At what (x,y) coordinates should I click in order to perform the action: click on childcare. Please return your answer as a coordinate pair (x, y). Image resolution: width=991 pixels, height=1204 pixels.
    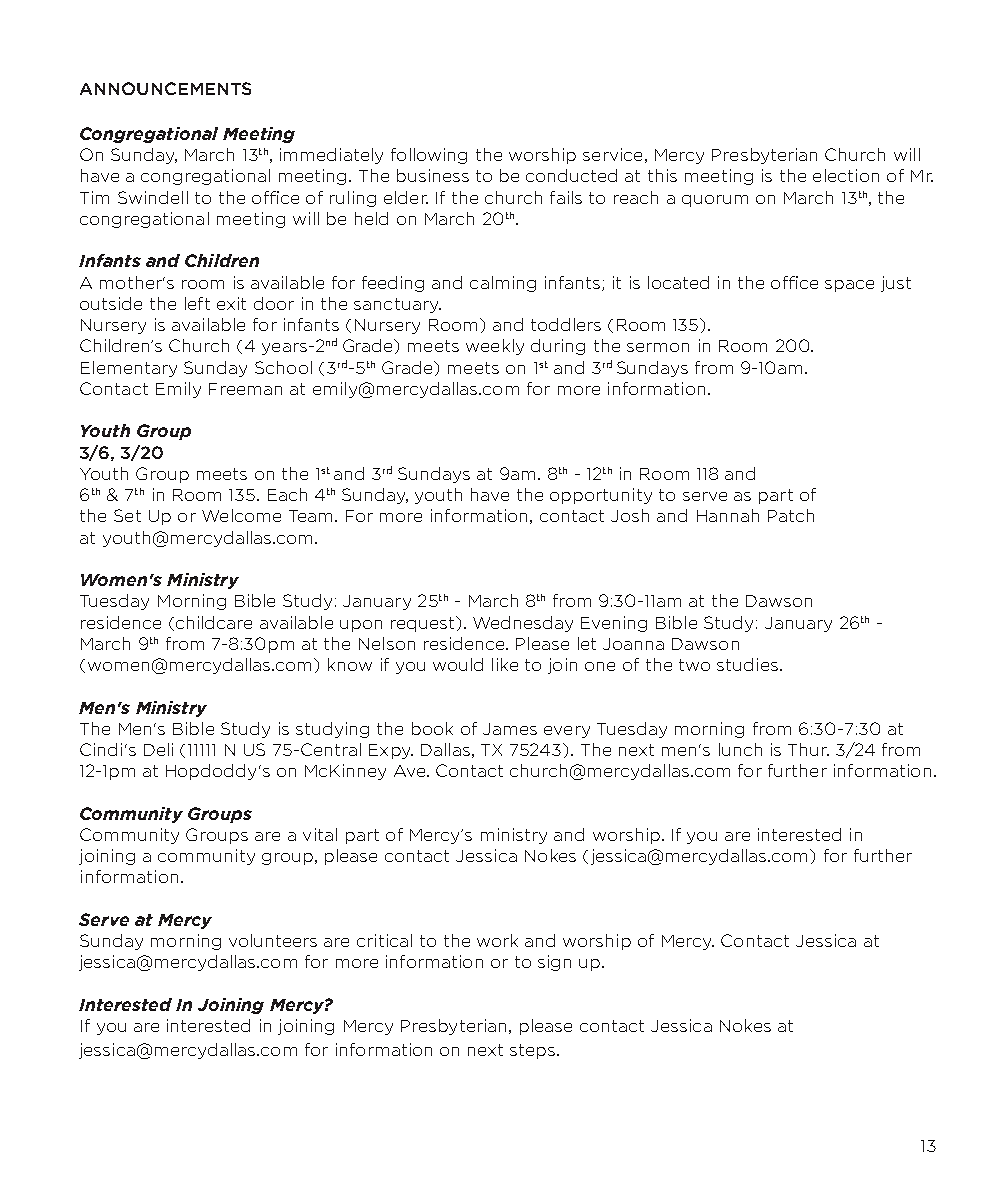
    Looking at the image, I should click on (212, 623).
